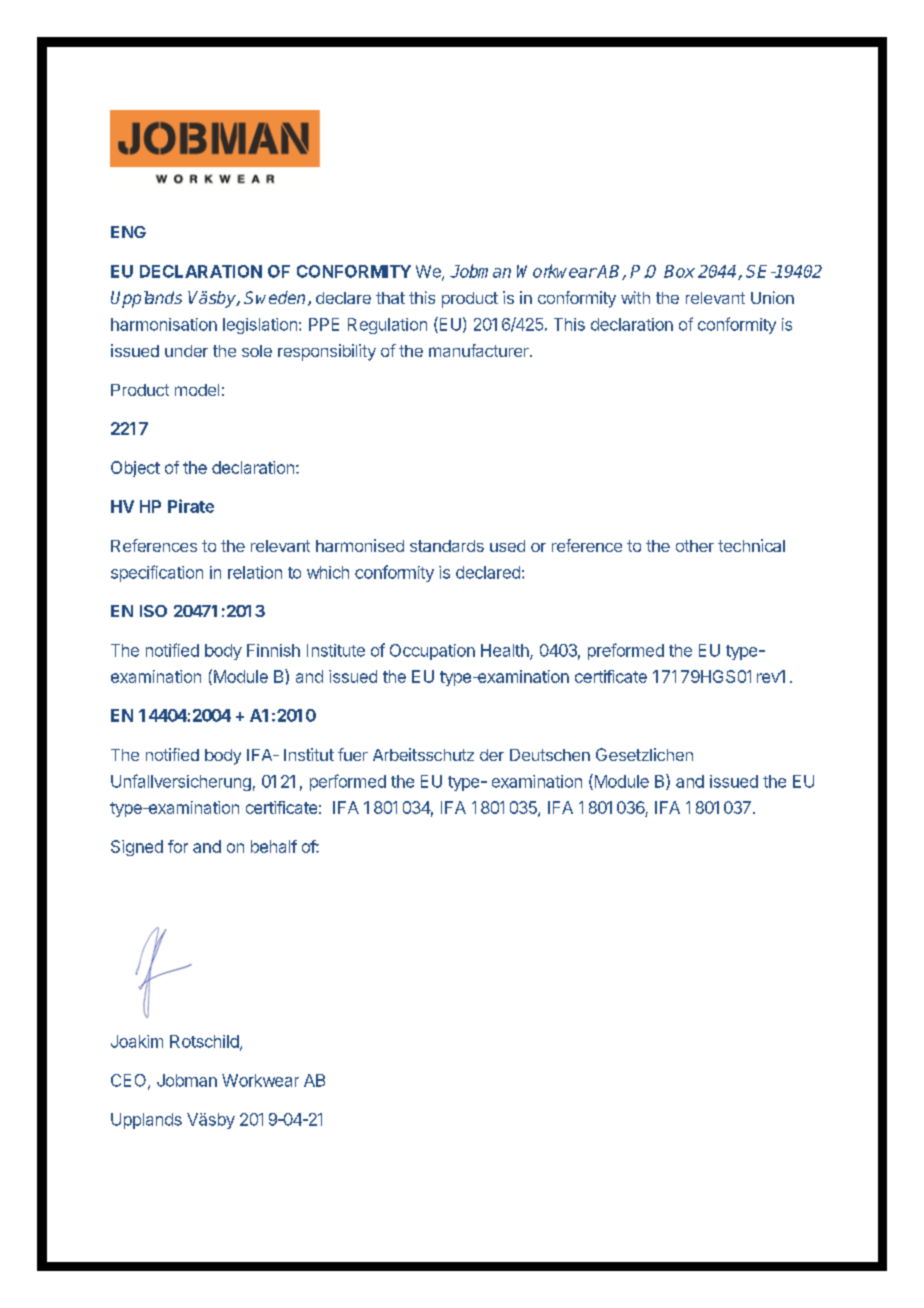 This screenshot has width=924, height=1308. What do you see at coordinates (137, 848) in the screenshot?
I see `Signed` at bounding box center [137, 848].
